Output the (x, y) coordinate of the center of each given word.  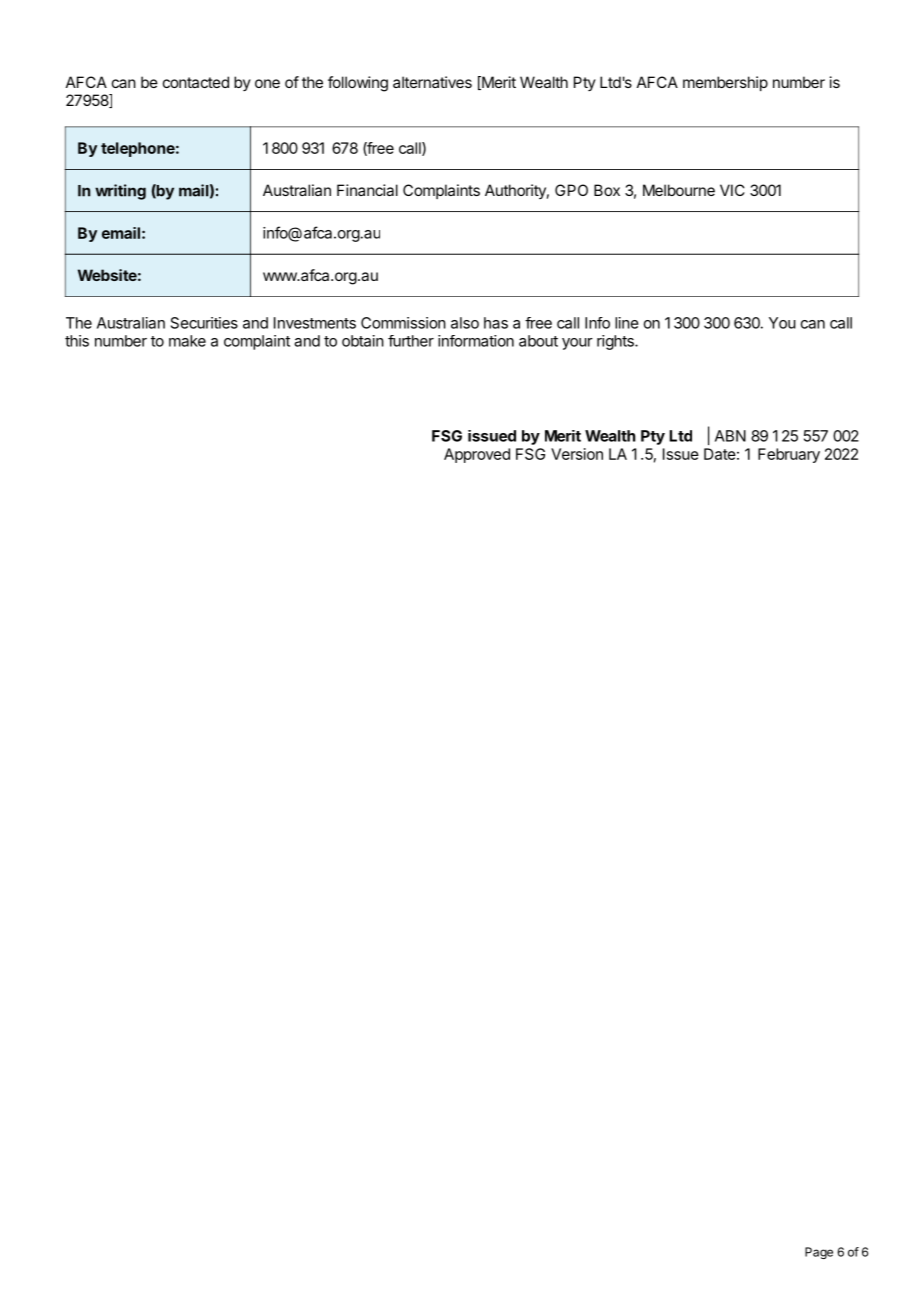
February (789, 455)
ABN (730, 436)
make (187, 341)
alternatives (432, 82)
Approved (477, 455)
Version (577, 454)
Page (819, 1253)
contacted (196, 82)
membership (725, 83)
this (77, 341)
